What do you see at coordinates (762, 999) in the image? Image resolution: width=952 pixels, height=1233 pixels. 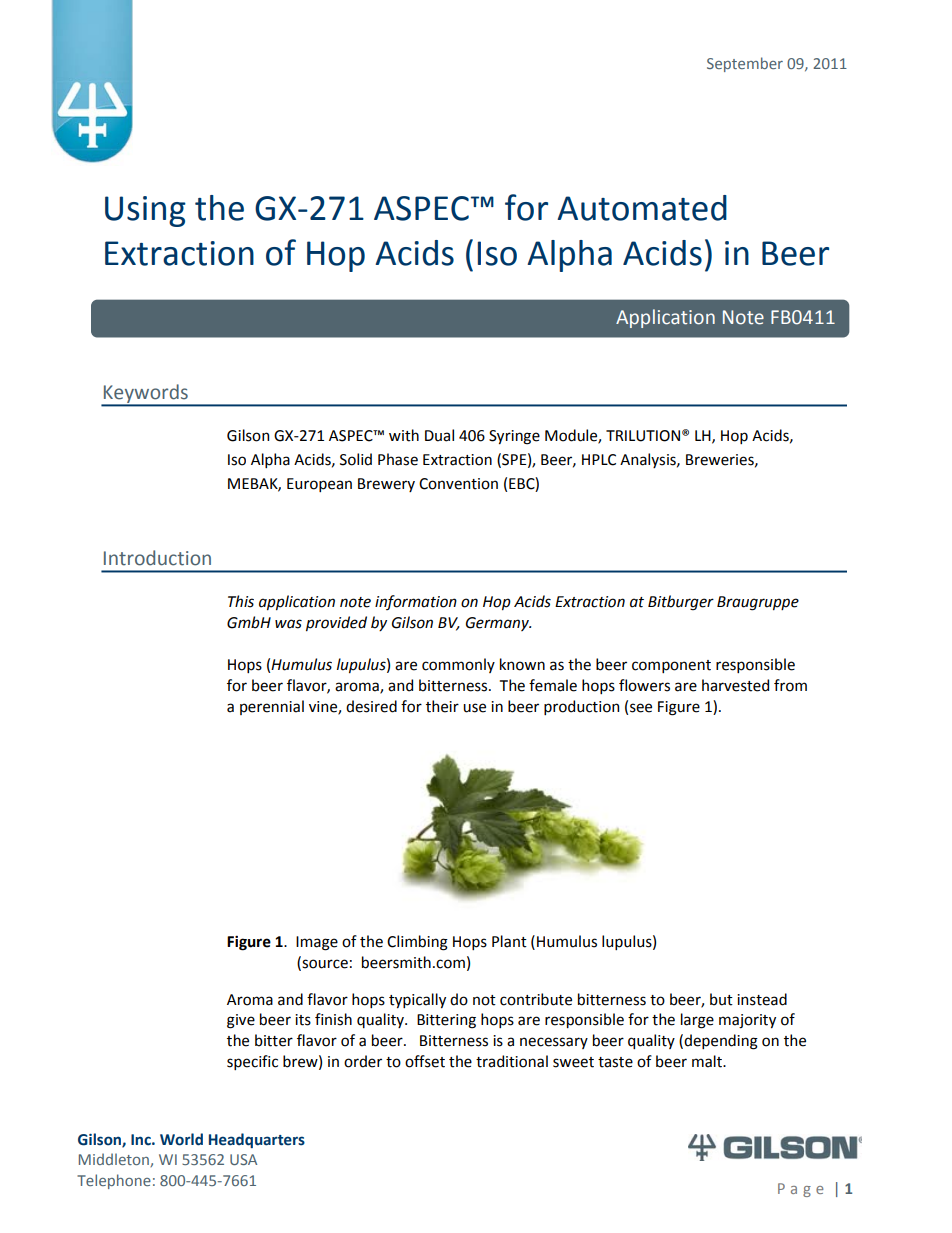 I see `instead` at bounding box center [762, 999].
